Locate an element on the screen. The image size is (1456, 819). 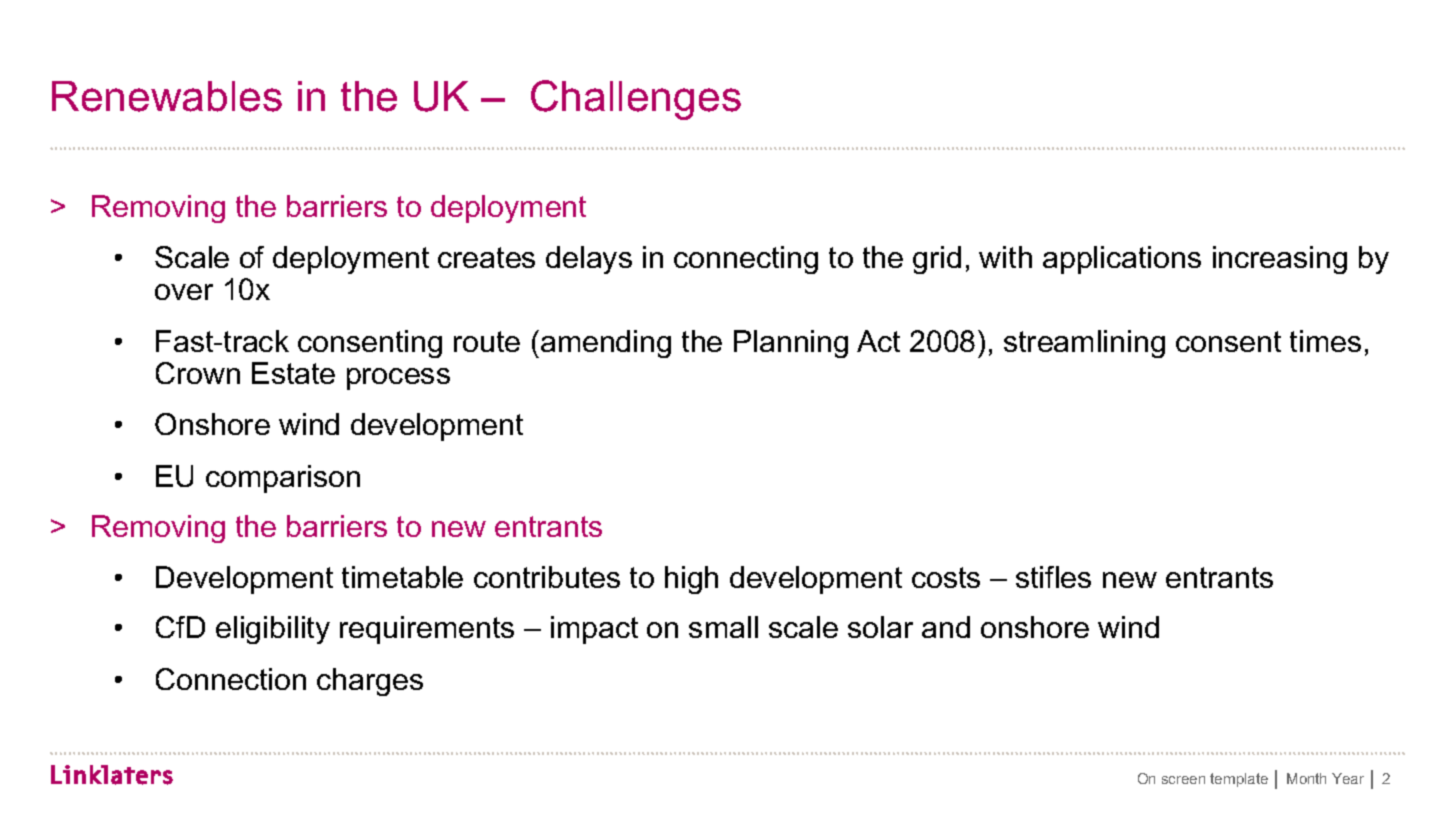
comparison is located at coordinates (283, 479).
